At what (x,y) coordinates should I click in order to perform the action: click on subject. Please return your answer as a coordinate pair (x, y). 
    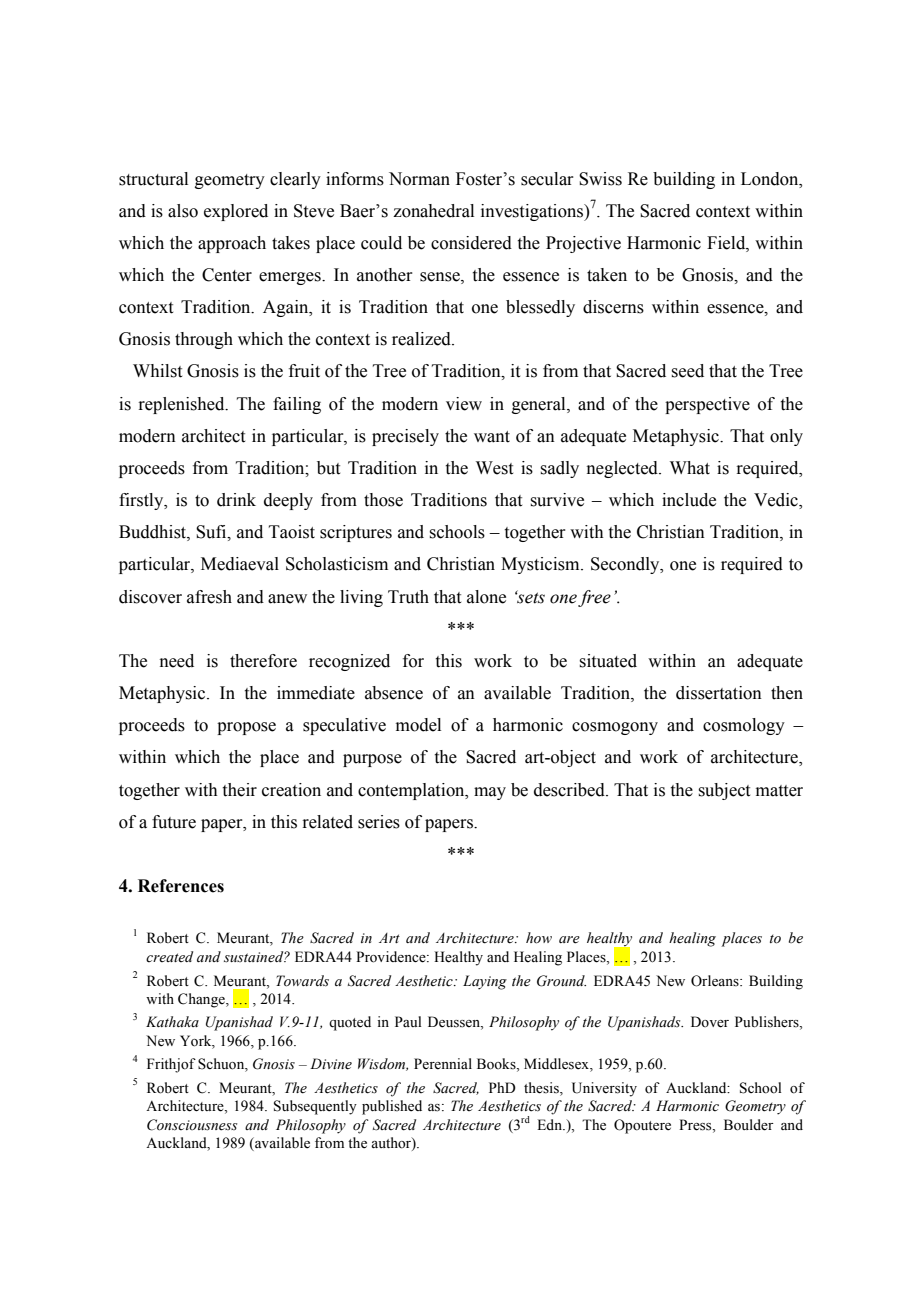
    Looking at the image, I should click on (724, 791).
